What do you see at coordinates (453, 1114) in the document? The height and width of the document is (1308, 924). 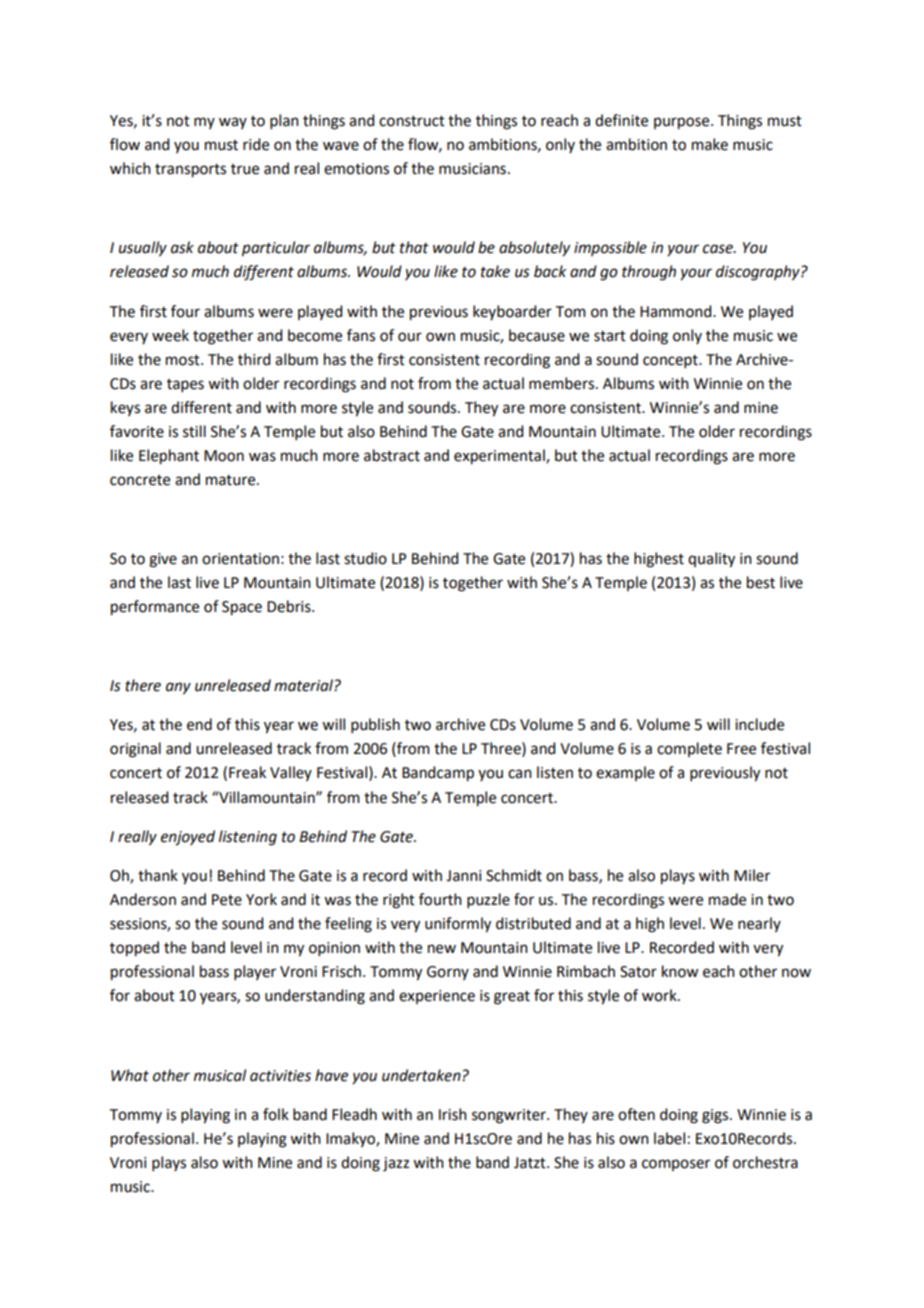 I see `Irish` at bounding box center [453, 1114].
